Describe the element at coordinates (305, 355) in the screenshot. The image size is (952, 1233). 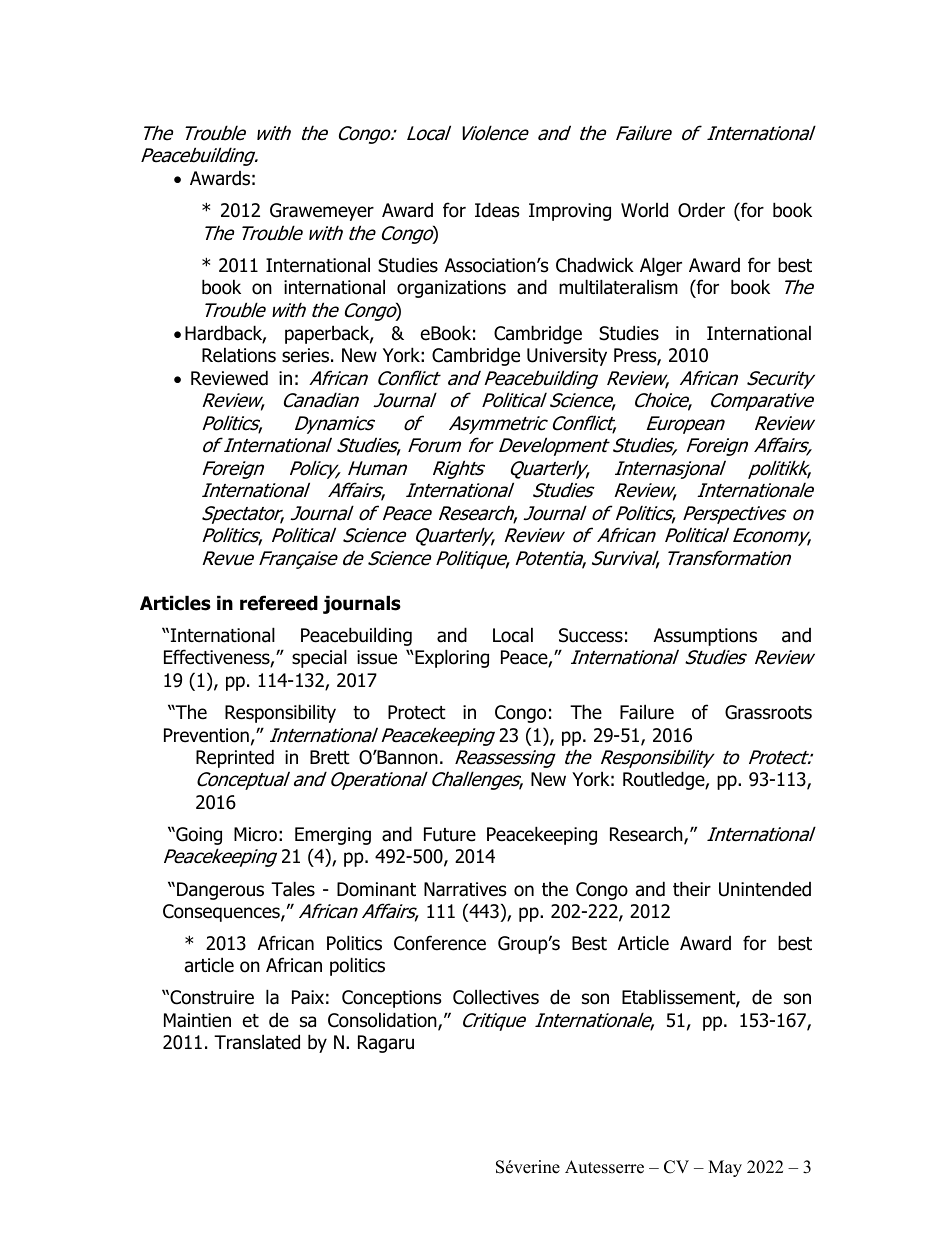
I see `series` at that location.
